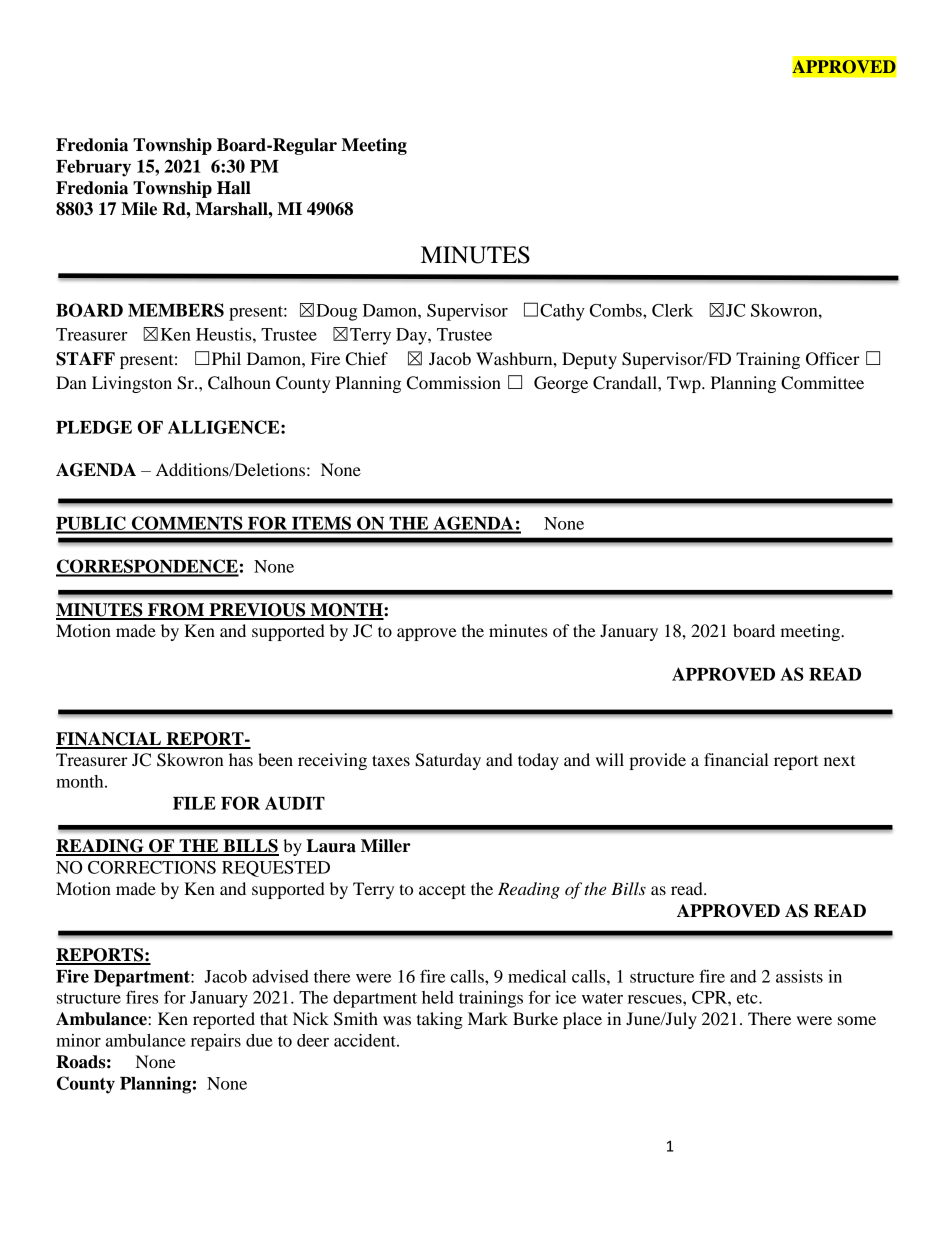 This screenshot has height=1233, width=952. I want to click on Cathy, so click(562, 312).
